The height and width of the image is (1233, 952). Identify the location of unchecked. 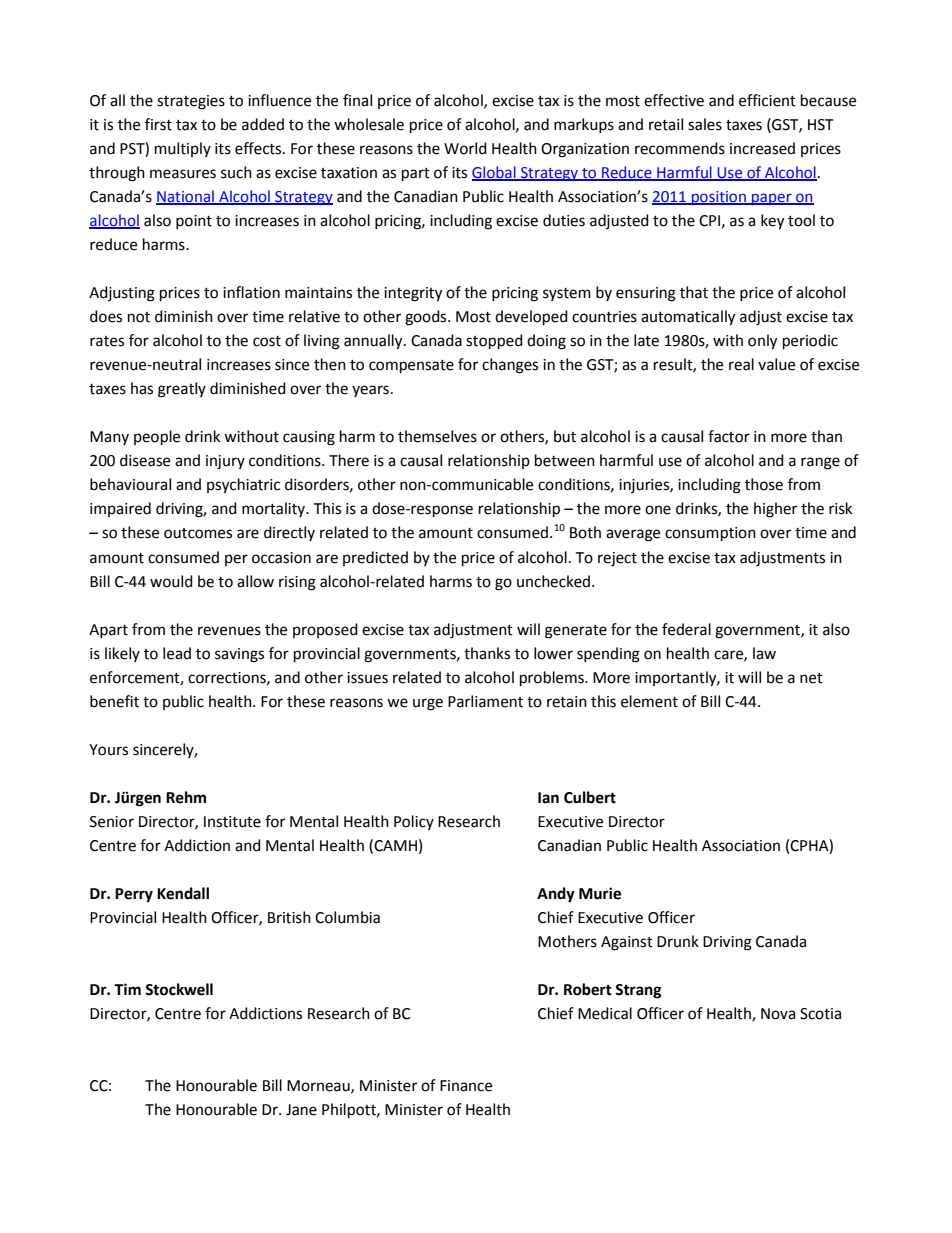
(555, 581).
